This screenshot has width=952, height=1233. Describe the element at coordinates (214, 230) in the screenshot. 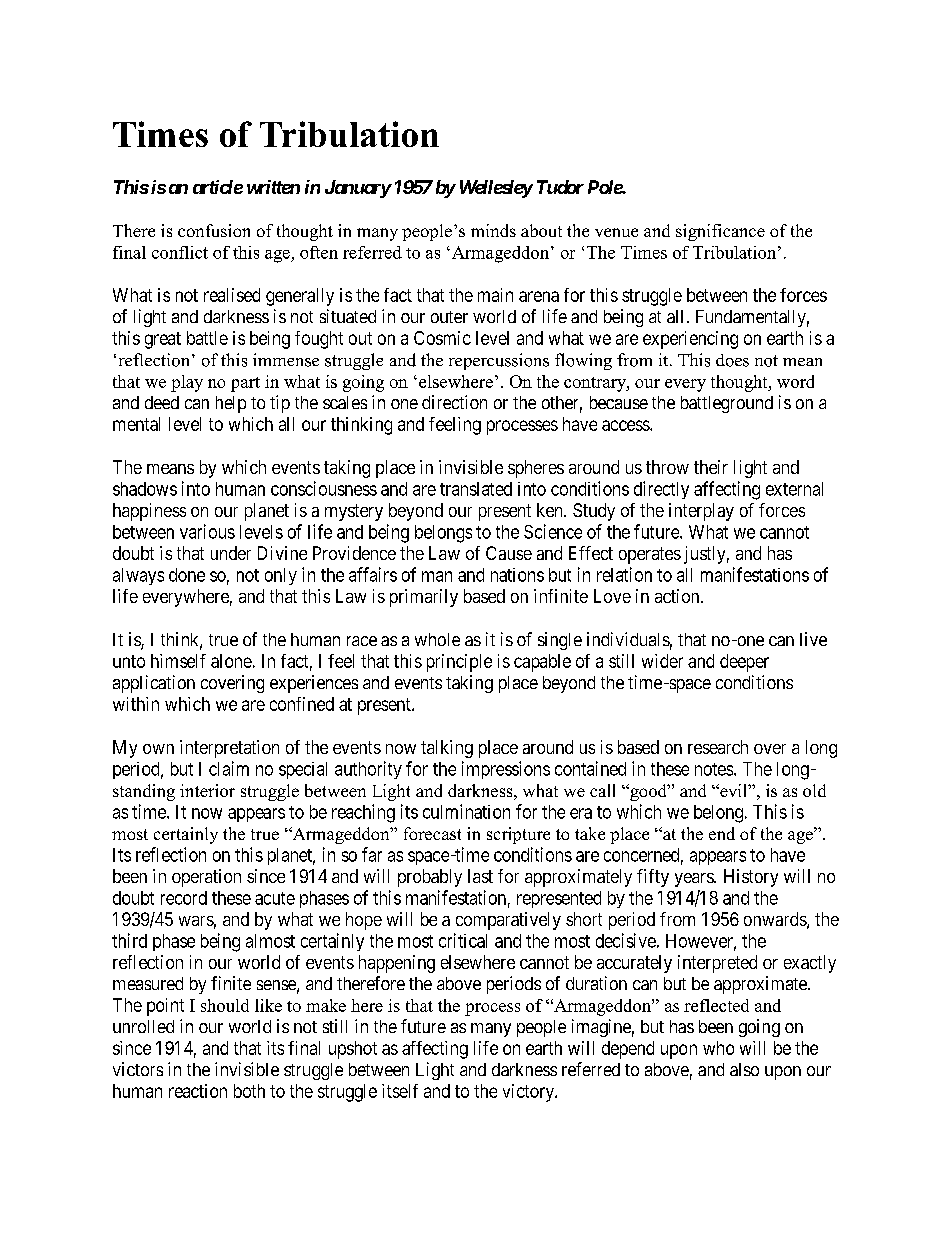

I see `confusion` at that location.
